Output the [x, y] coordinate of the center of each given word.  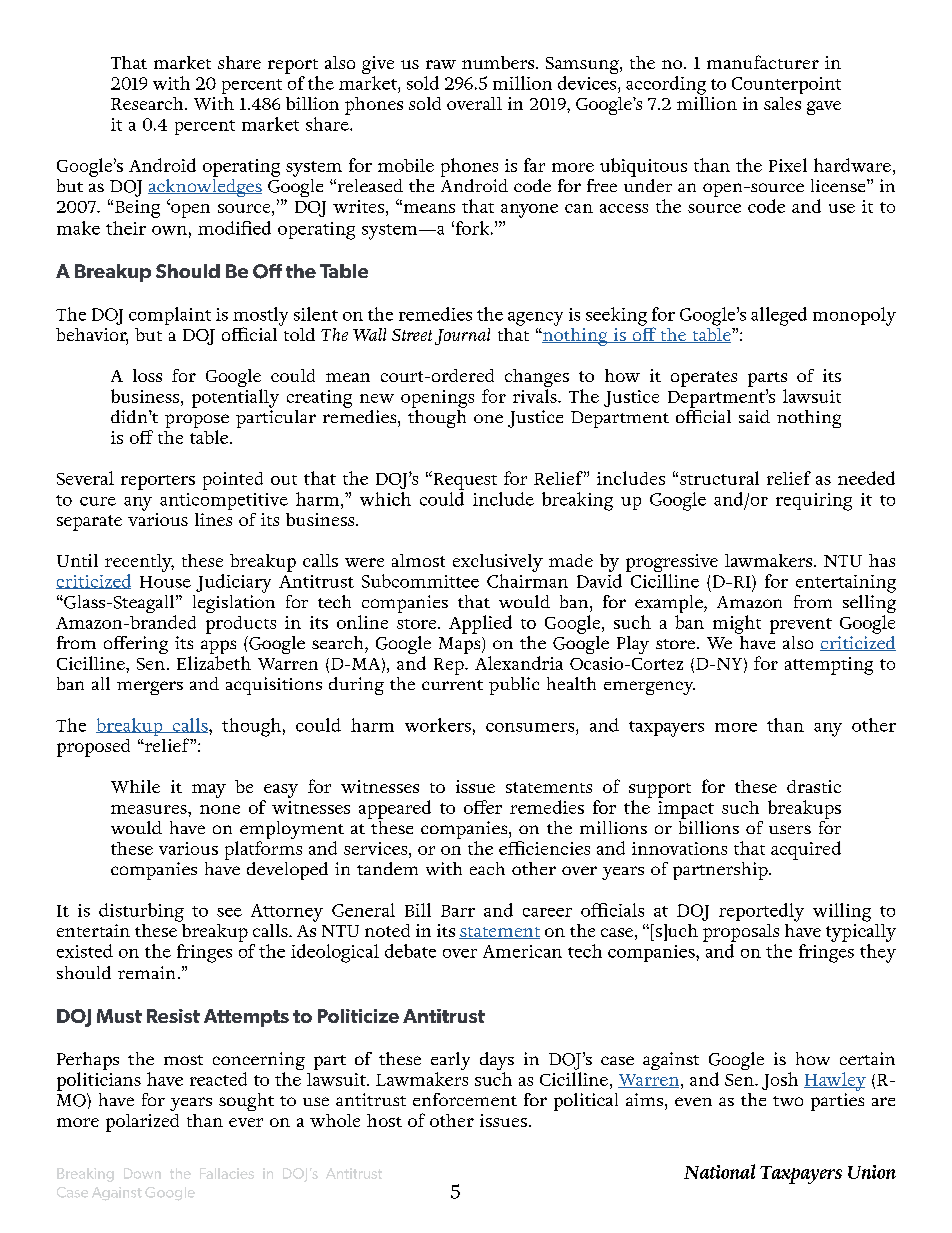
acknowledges [205, 188]
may [209, 791]
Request [464, 480]
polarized [142, 1123]
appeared [395, 809]
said [754, 416]
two [788, 1101]
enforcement [465, 1099]
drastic [814, 786]
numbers [499, 62]
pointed [233, 481]
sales [782, 103]
